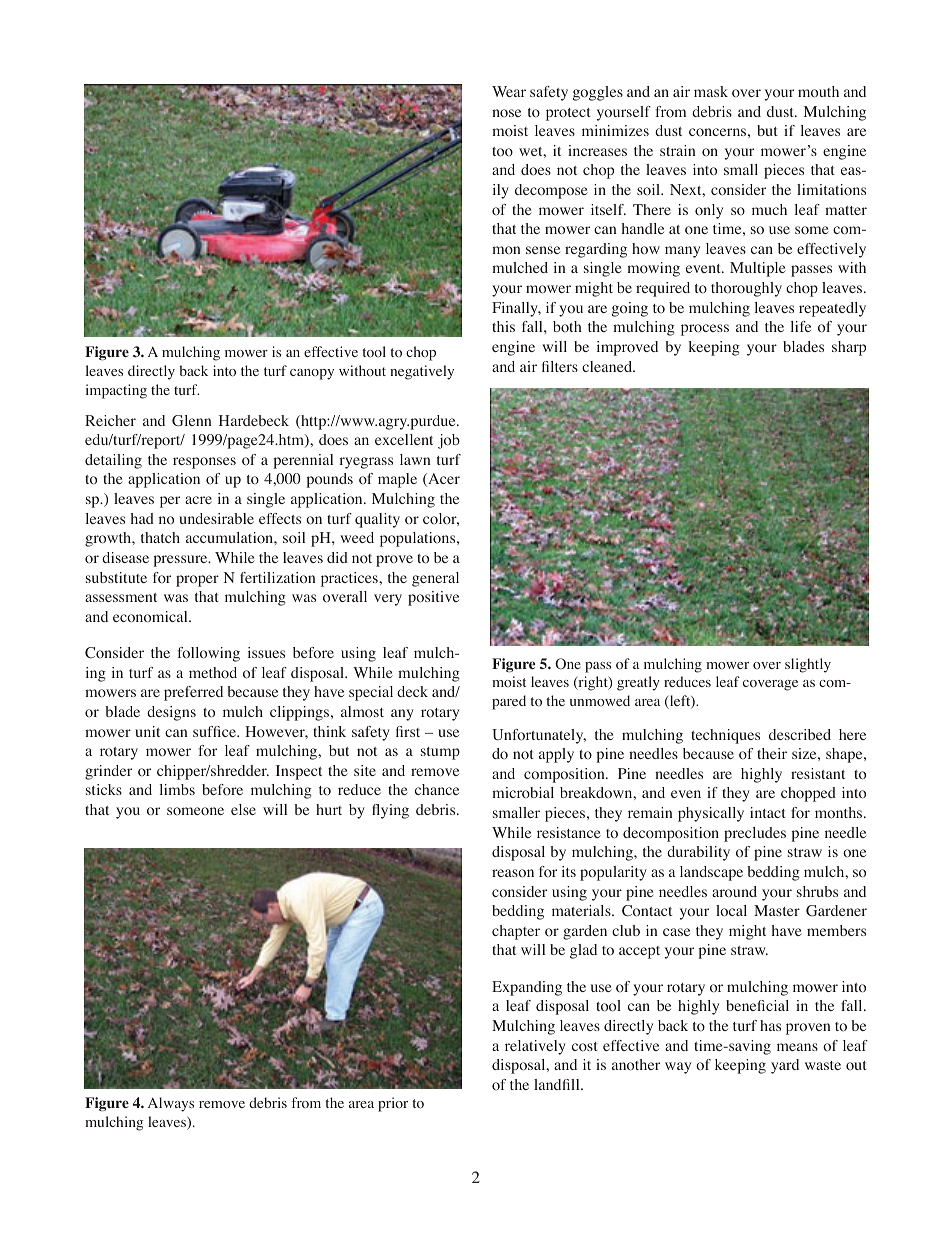 The image size is (952, 1233). I want to click on precludes, so click(755, 834).
